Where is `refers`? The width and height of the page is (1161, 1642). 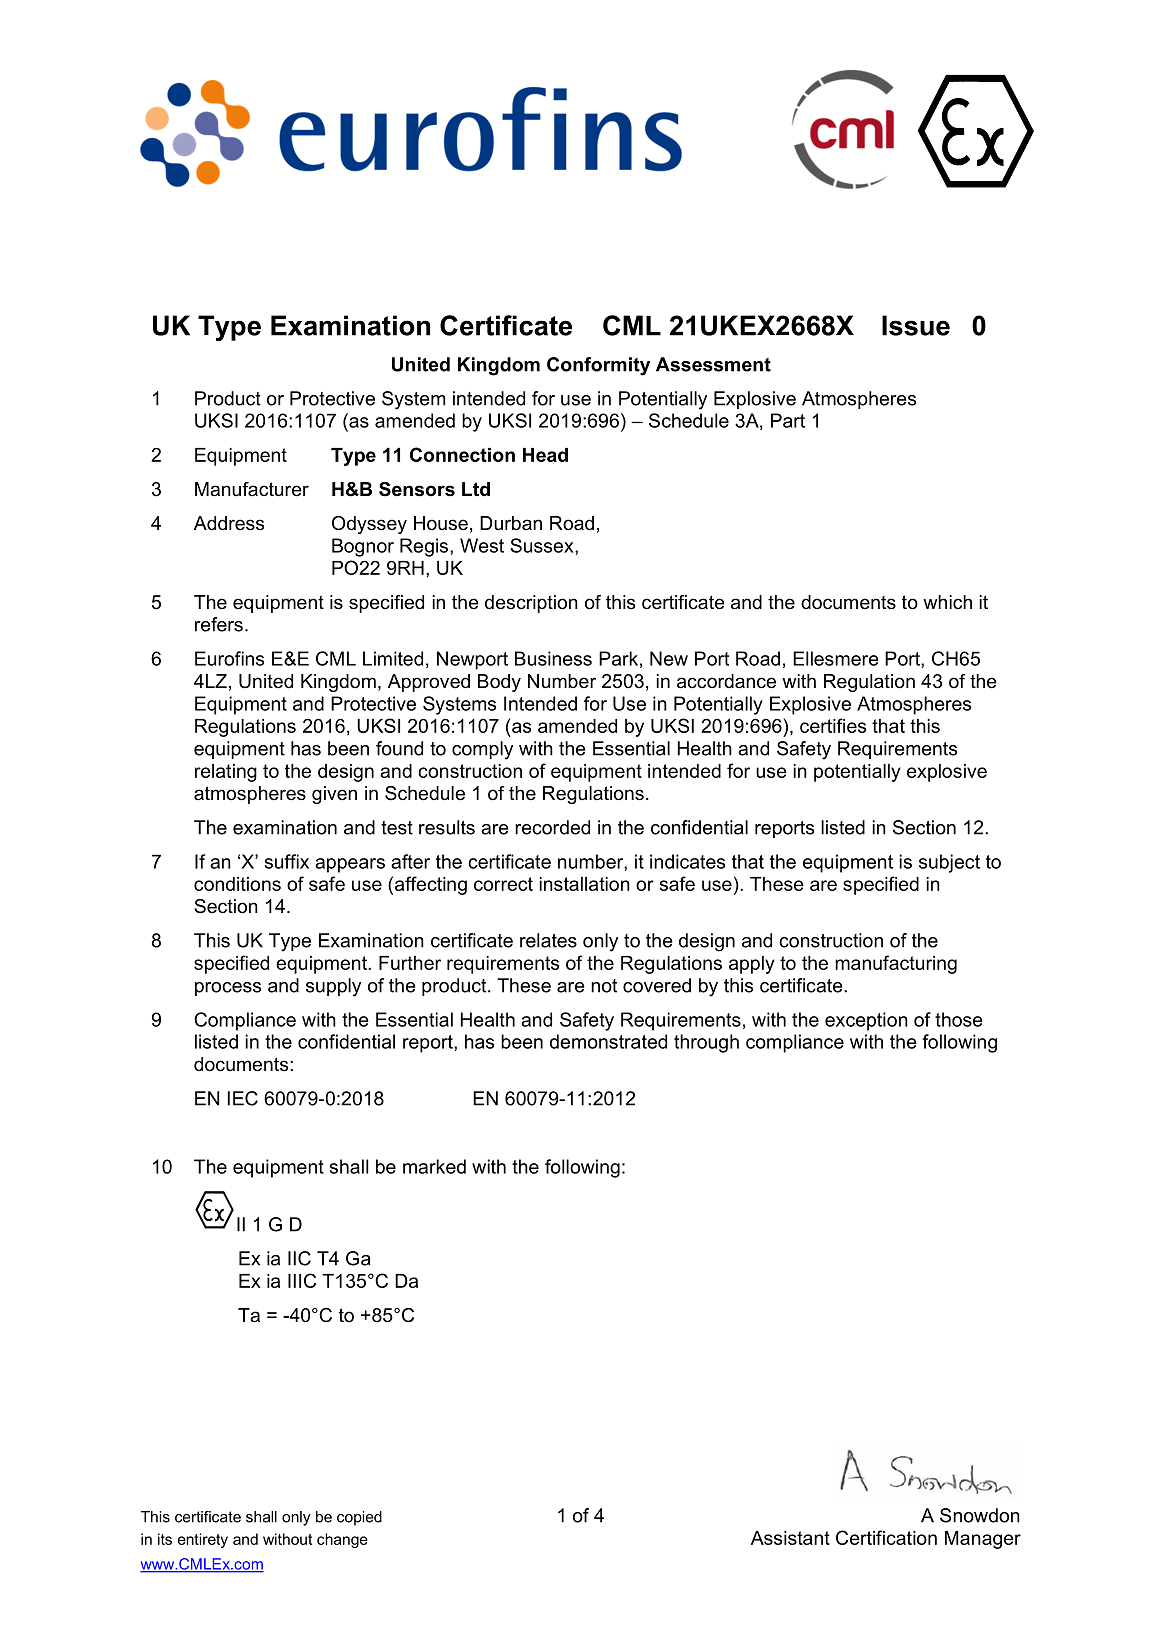 refers is located at coordinates (219, 624).
